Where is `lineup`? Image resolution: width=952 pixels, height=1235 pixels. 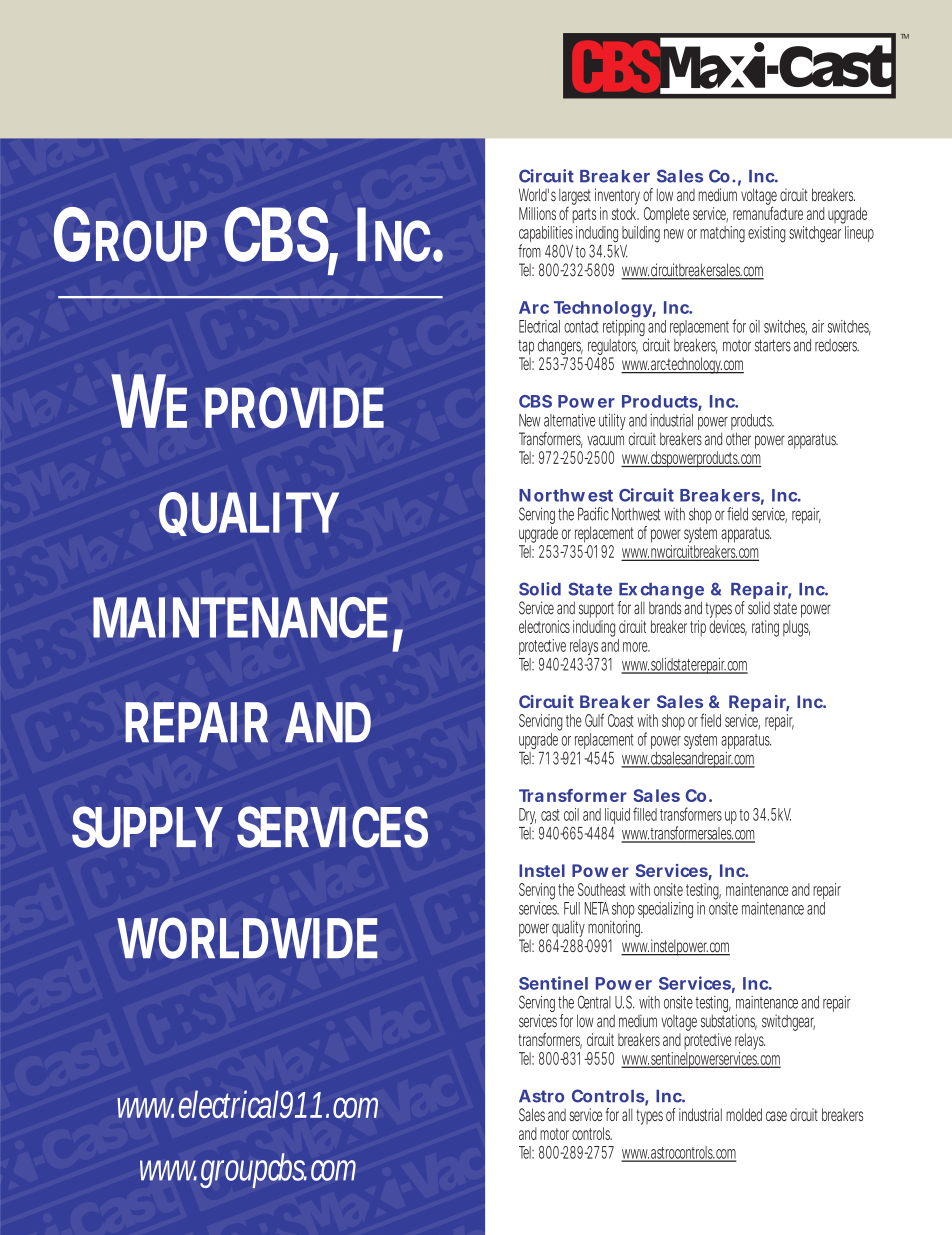 lineup is located at coordinates (859, 234).
